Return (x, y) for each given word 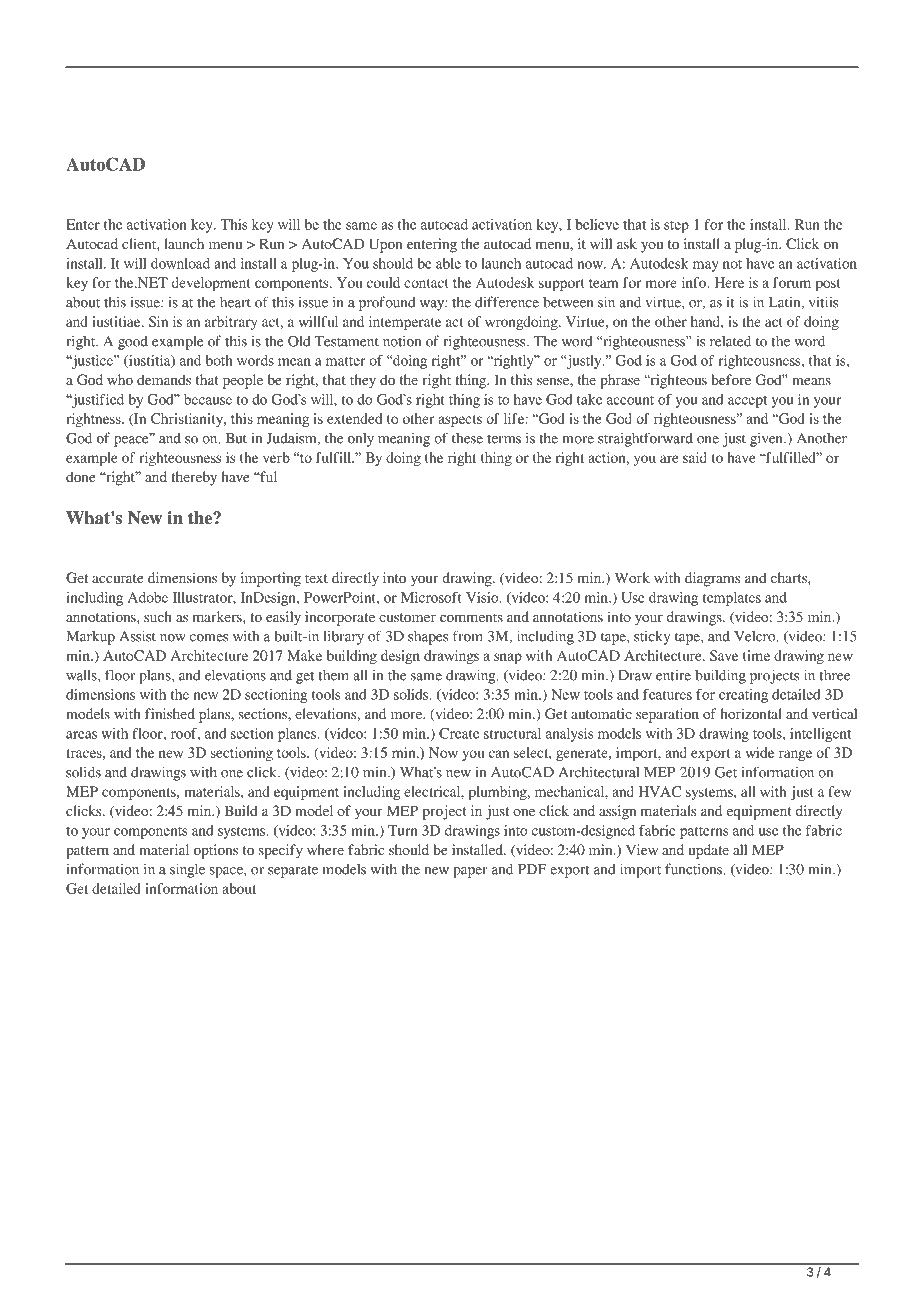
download (180, 263)
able (448, 263)
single (187, 870)
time (756, 655)
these (467, 438)
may (706, 266)
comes (209, 638)
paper (470, 872)
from (468, 636)
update (708, 851)
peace (132, 440)
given (768, 439)
